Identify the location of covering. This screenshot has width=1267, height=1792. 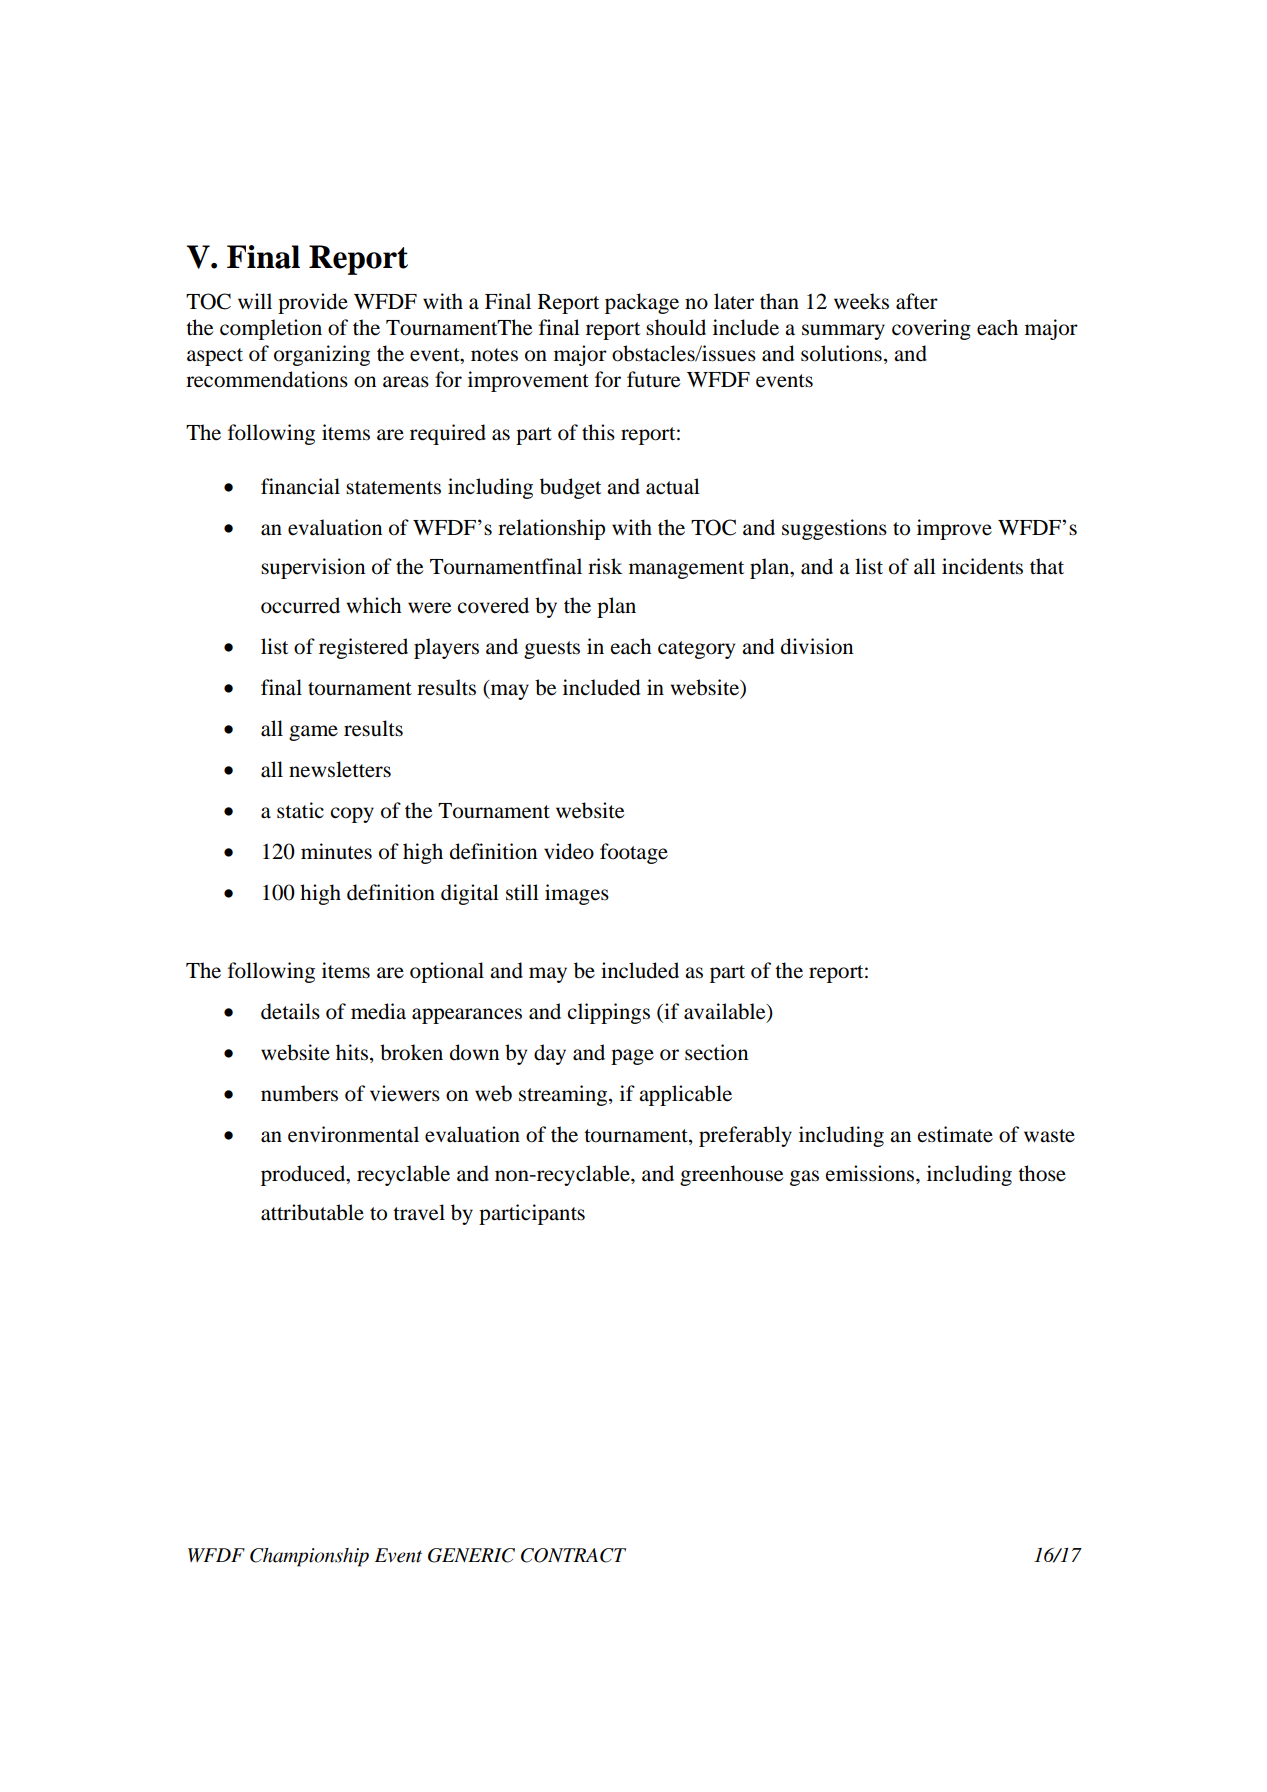
(931, 329).
